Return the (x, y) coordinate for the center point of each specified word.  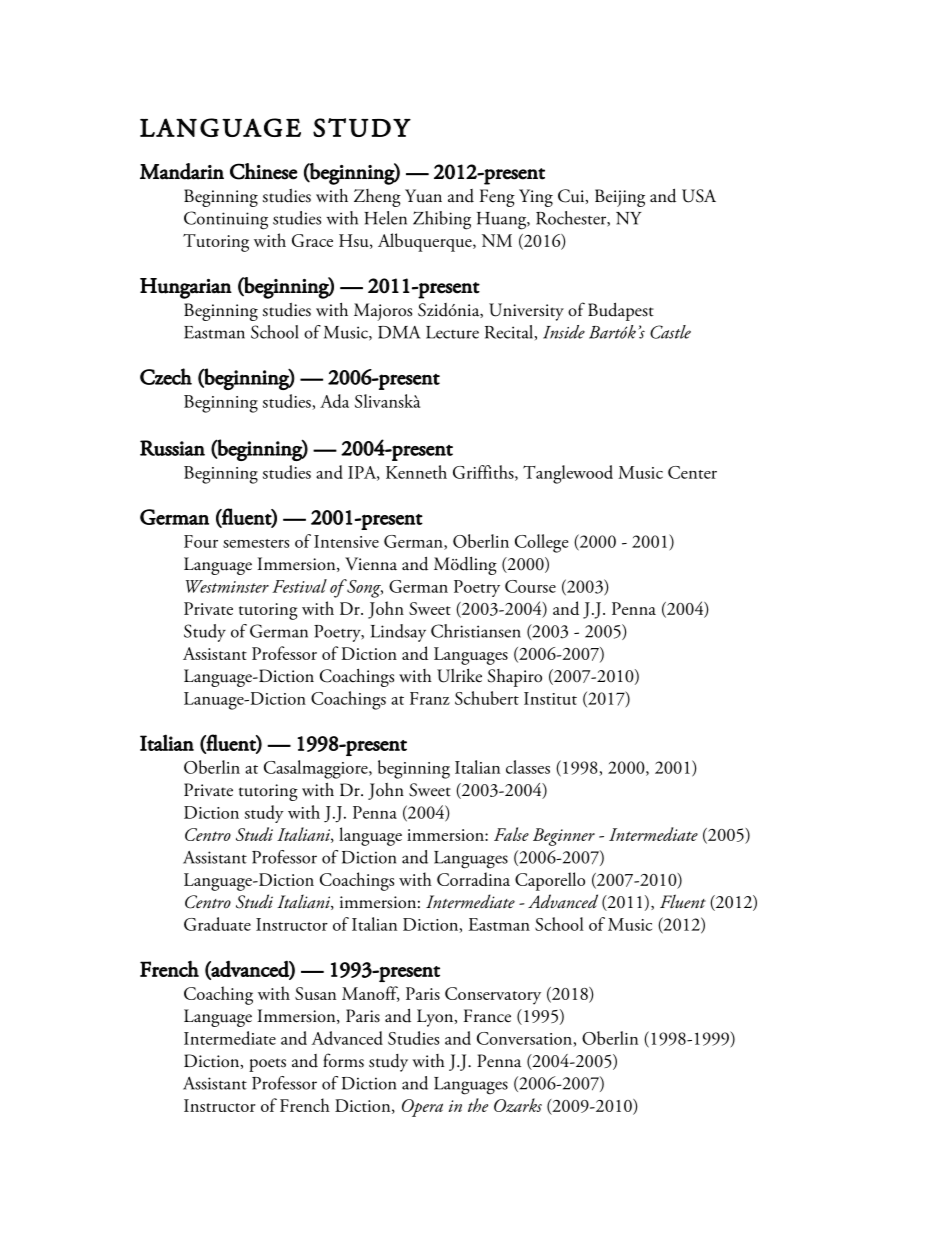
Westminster (227, 586)
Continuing (226, 220)
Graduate (217, 924)
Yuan (423, 196)
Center (692, 472)
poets (267, 1065)
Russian (172, 448)
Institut (550, 698)
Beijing (620, 198)
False (511, 834)
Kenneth (416, 472)
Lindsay (398, 633)
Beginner (564, 837)
